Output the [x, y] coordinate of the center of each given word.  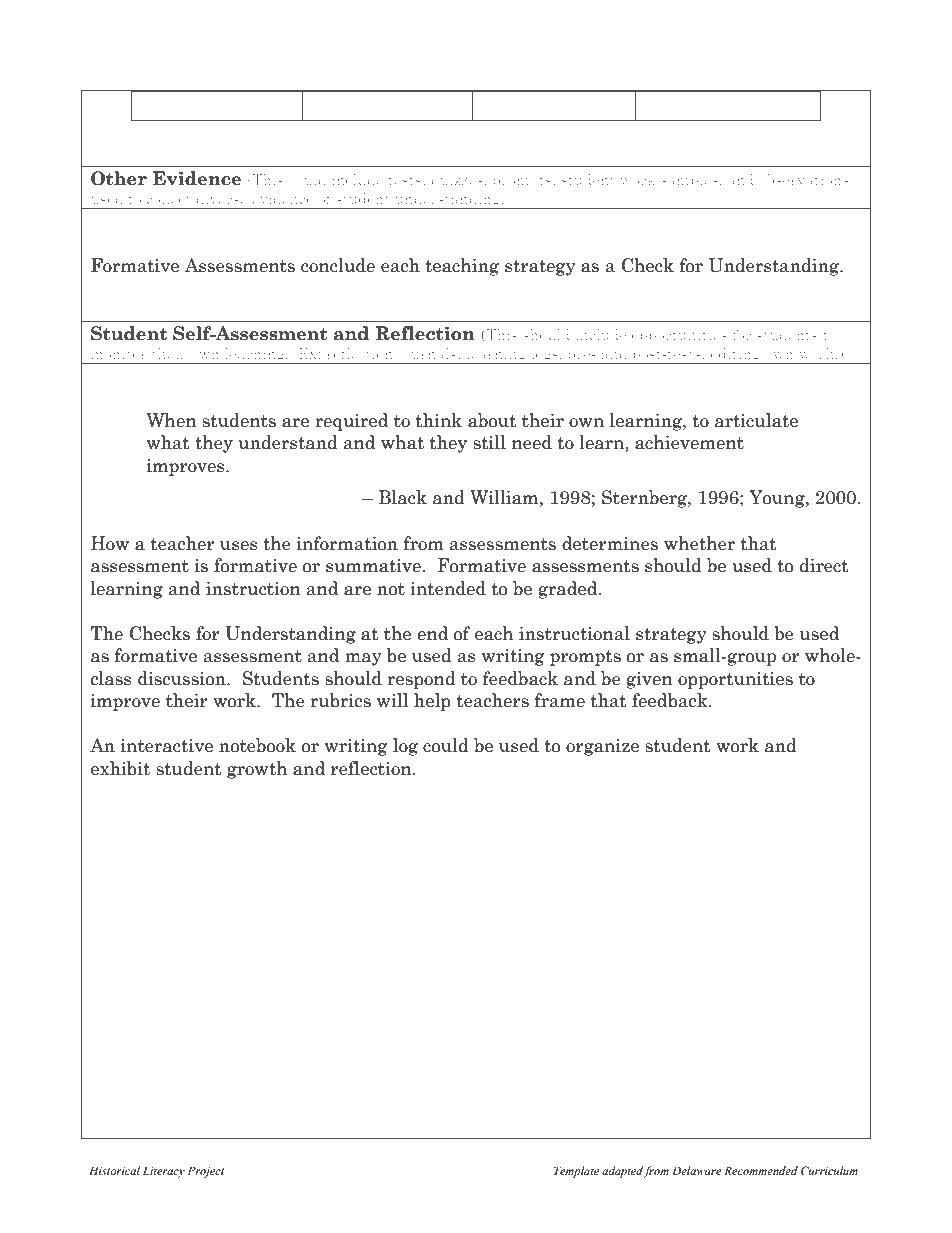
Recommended [761, 1170]
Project [206, 1172]
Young [778, 499]
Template [576, 1172]
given [650, 680]
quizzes [457, 181]
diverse [221, 198]
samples [691, 181]
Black [403, 497]
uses [239, 546]
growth [257, 770]
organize [602, 747]
